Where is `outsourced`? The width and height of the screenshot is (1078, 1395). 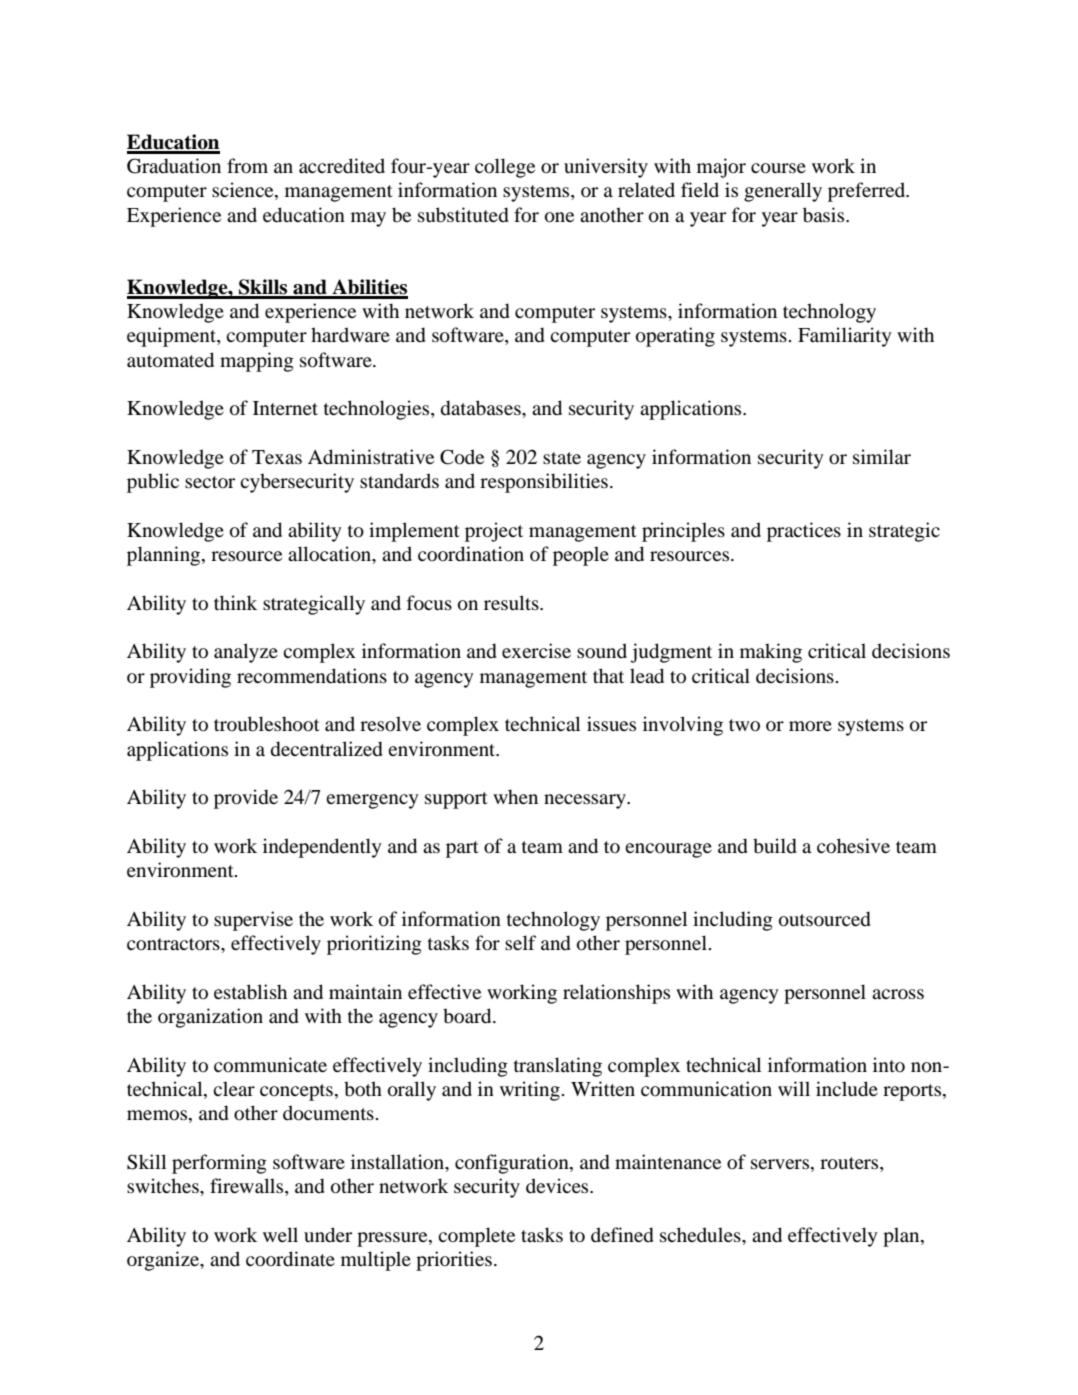 outsourced is located at coordinates (825, 919).
